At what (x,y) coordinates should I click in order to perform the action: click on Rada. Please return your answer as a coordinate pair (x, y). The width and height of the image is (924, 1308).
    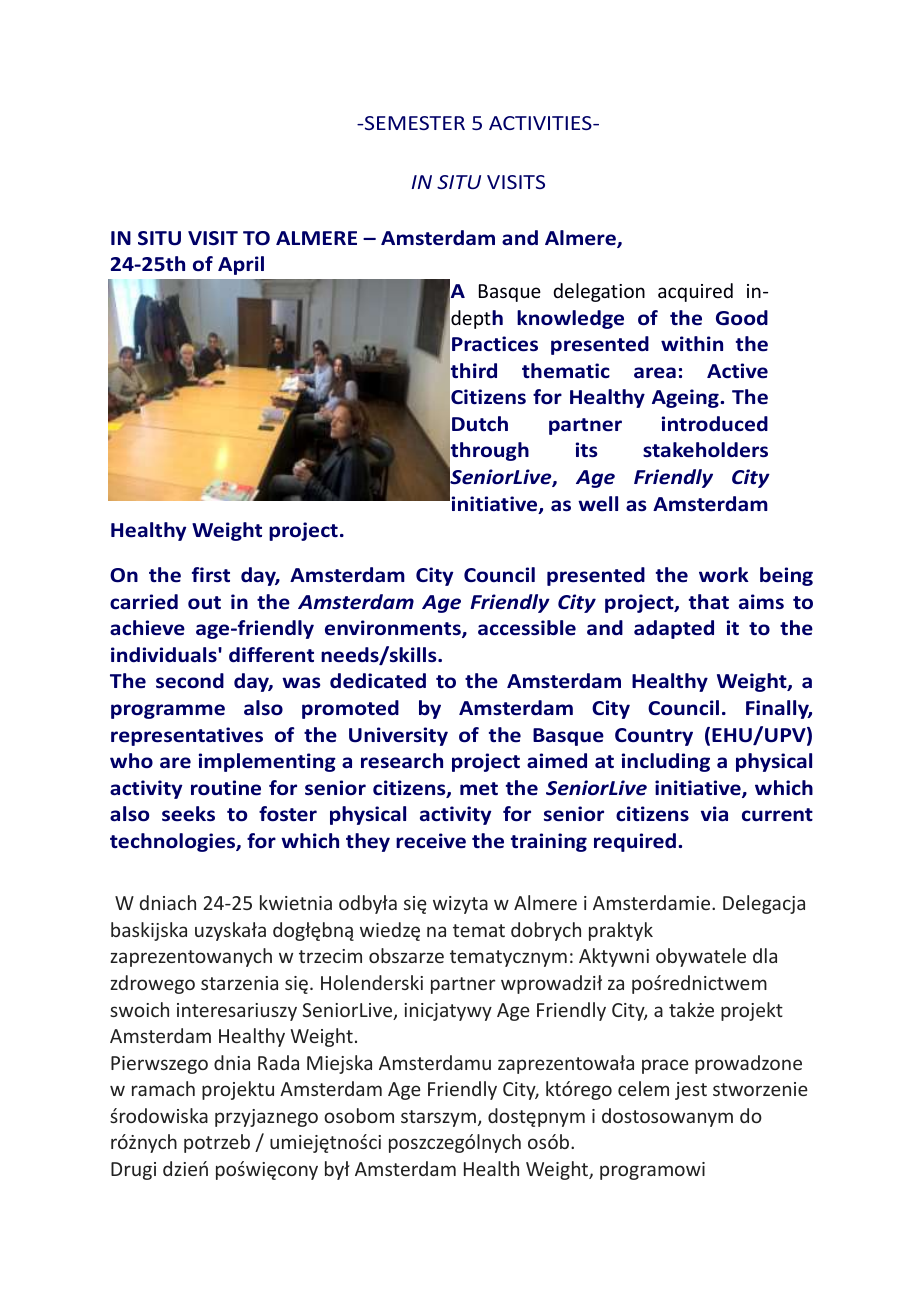
    Looking at the image, I should click on (278, 1062).
